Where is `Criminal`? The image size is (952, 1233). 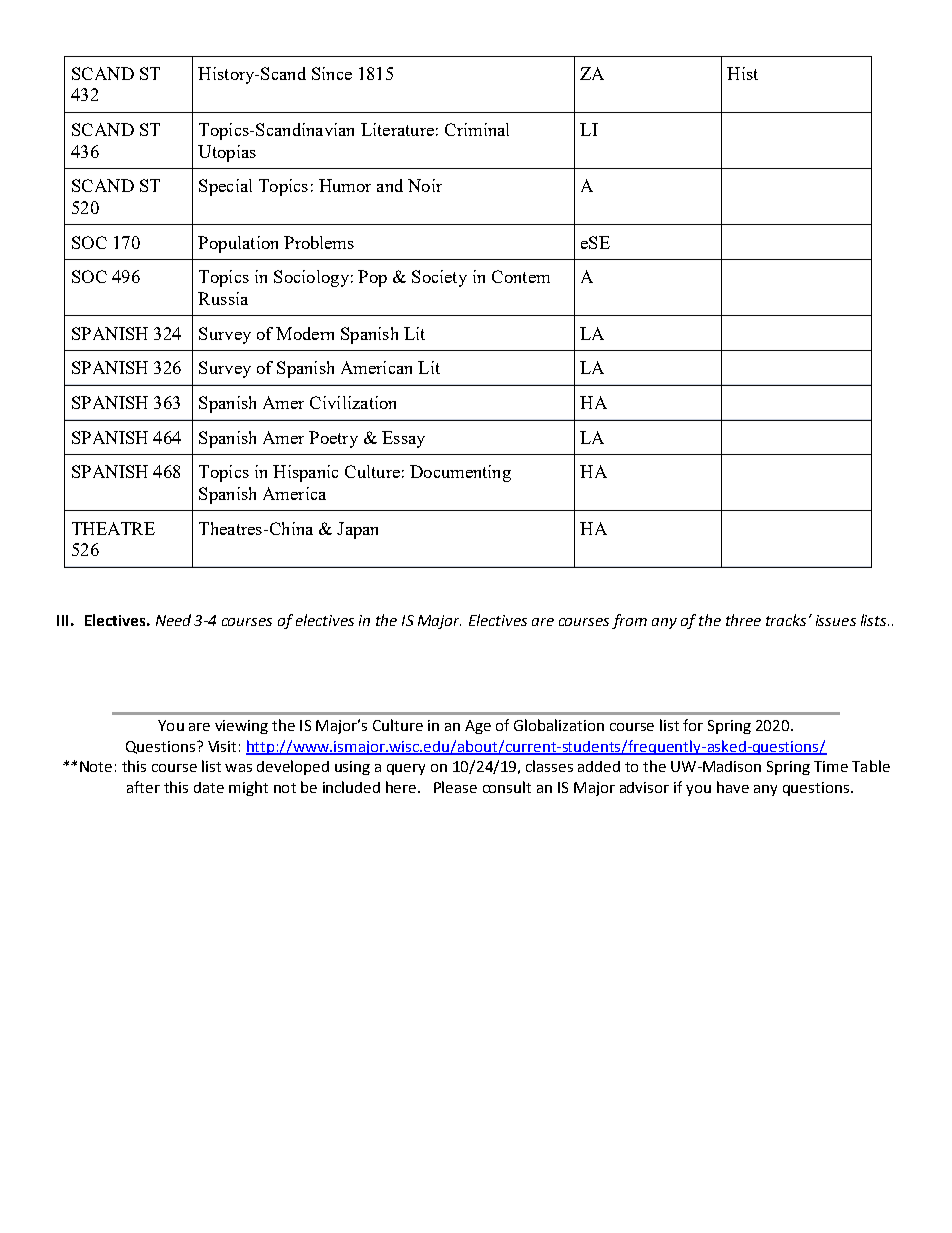 Criminal is located at coordinates (477, 129).
